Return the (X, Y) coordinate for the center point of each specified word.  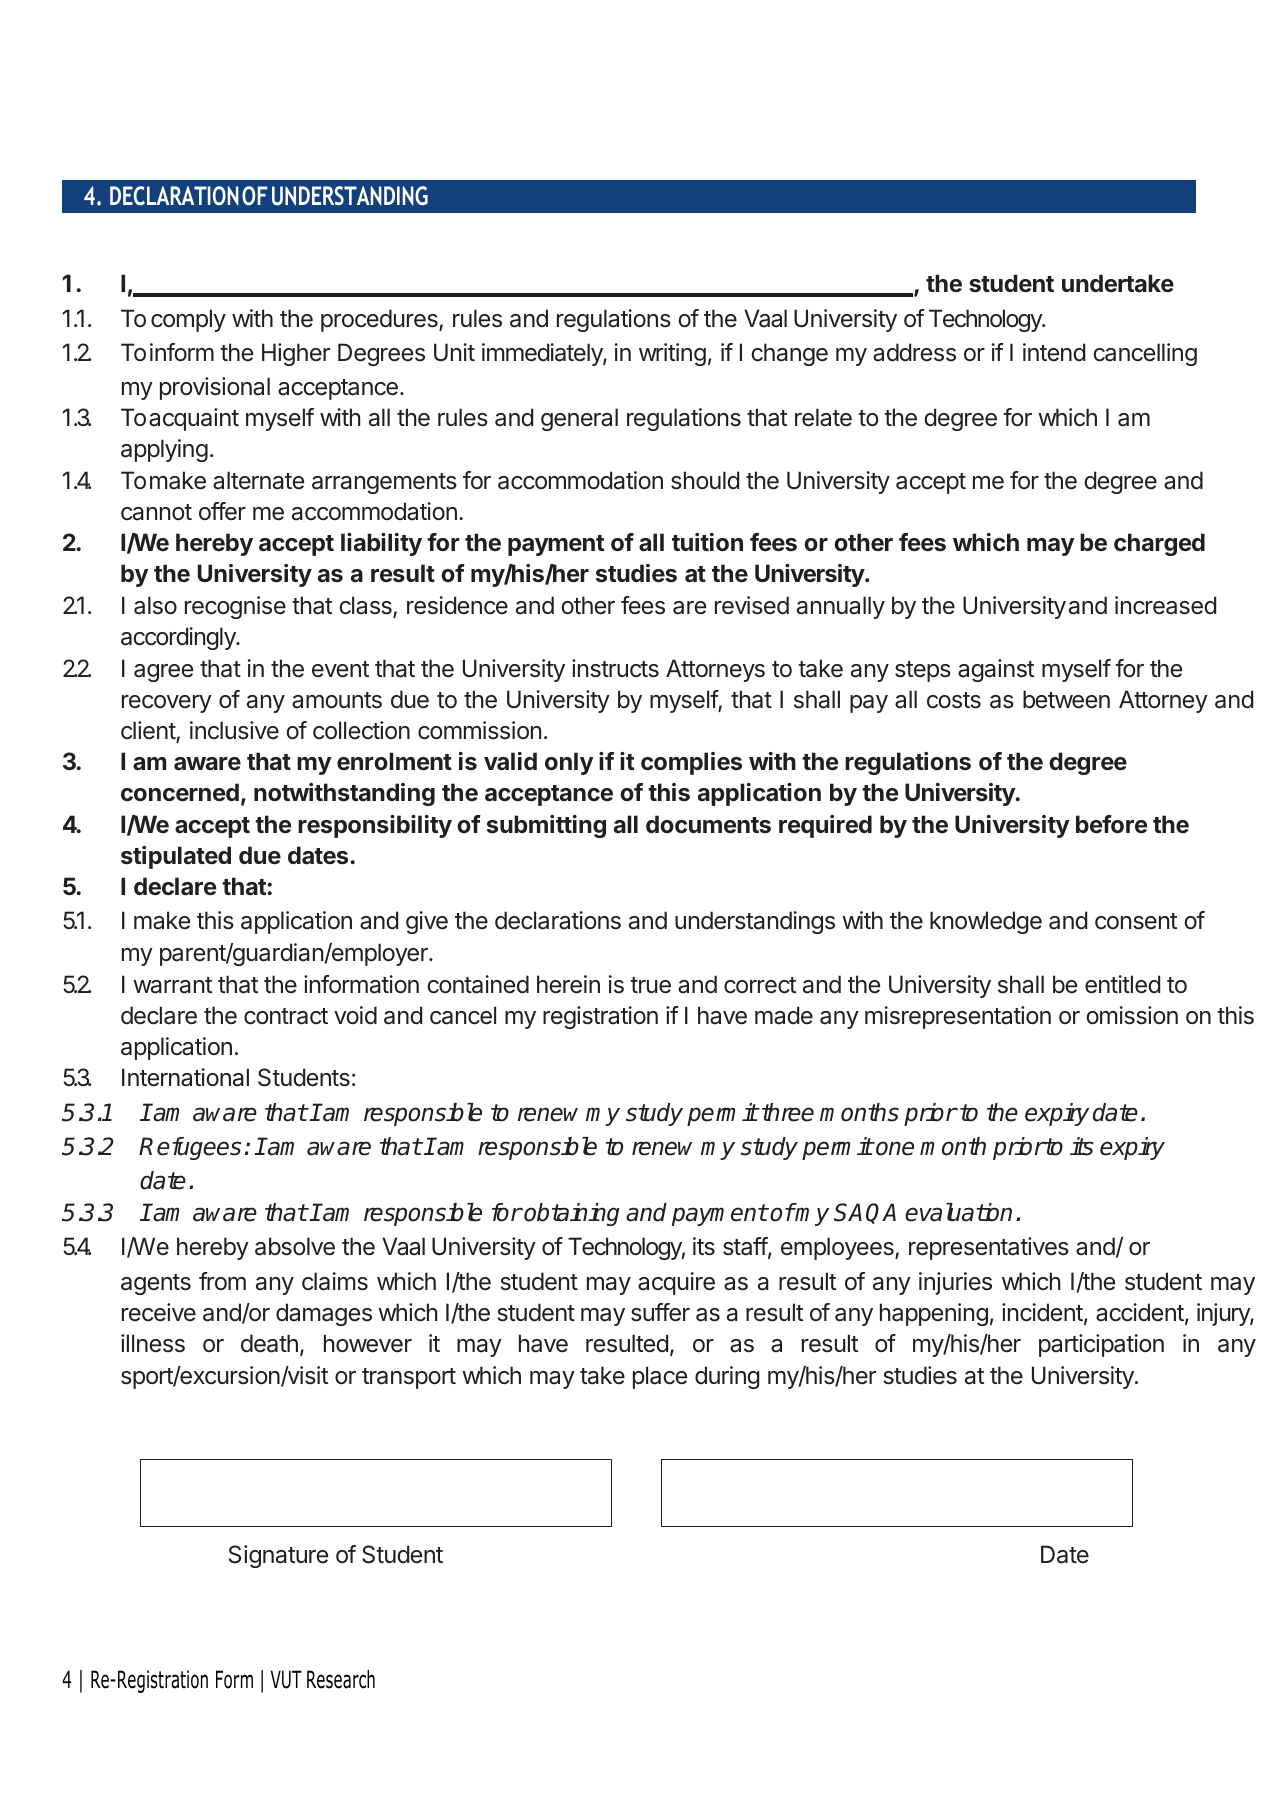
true (650, 985)
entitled (1122, 984)
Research (341, 1679)
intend (1054, 352)
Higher (296, 354)
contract (286, 1016)
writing (672, 354)
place (660, 1377)
